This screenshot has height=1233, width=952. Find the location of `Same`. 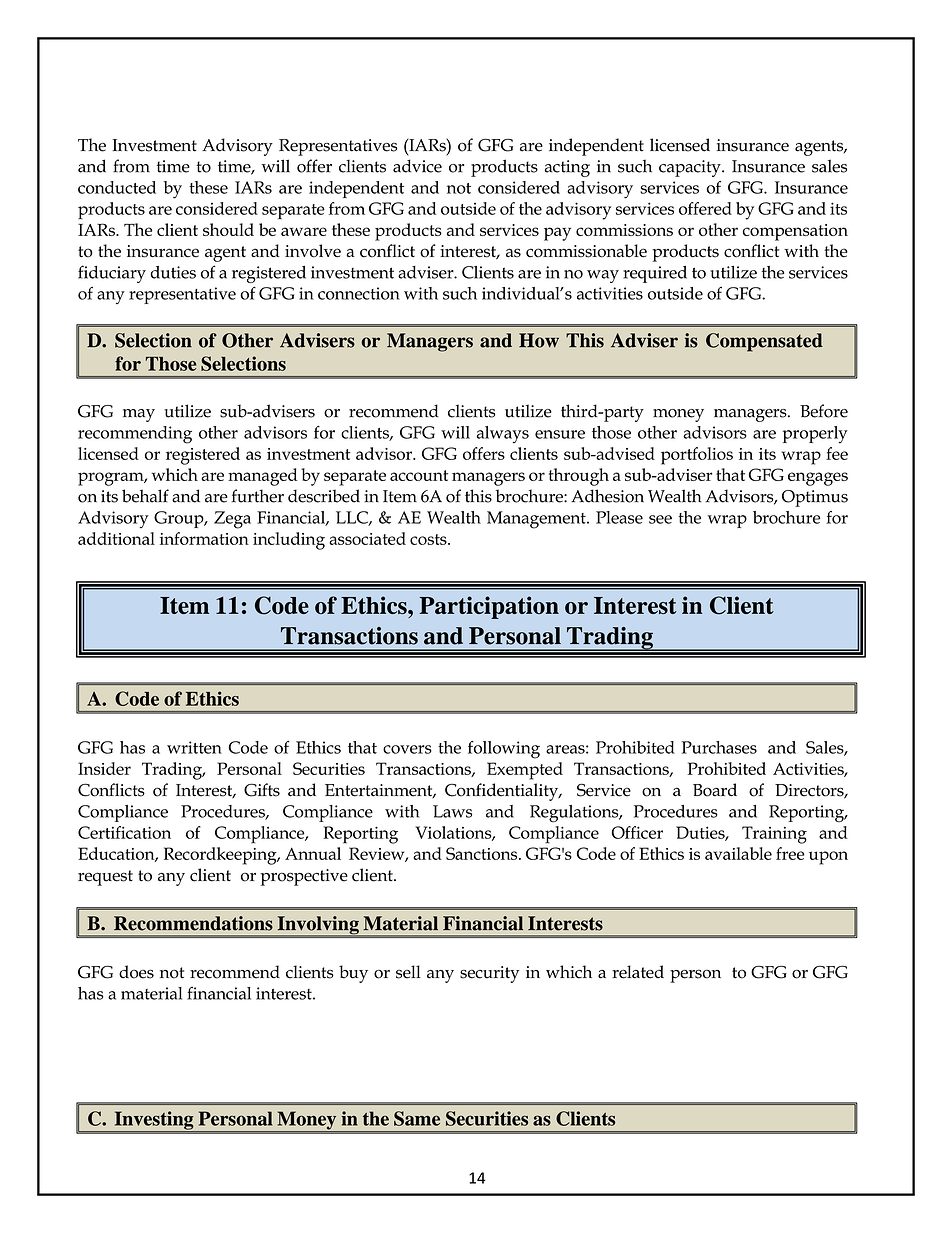

Same is located at coordinates (417, 1118).
